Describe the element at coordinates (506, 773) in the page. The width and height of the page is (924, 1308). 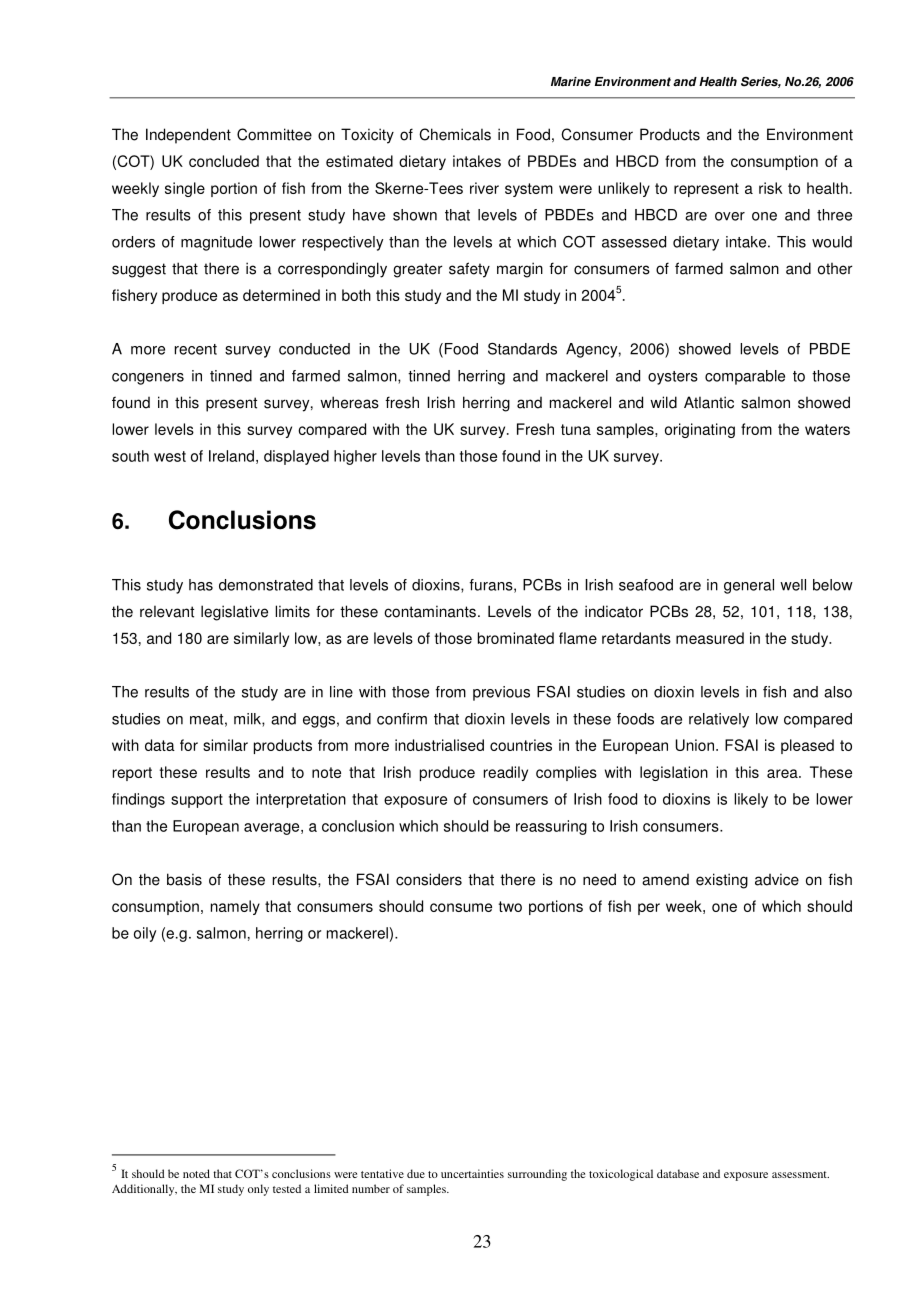
I see `readily` at that location.
